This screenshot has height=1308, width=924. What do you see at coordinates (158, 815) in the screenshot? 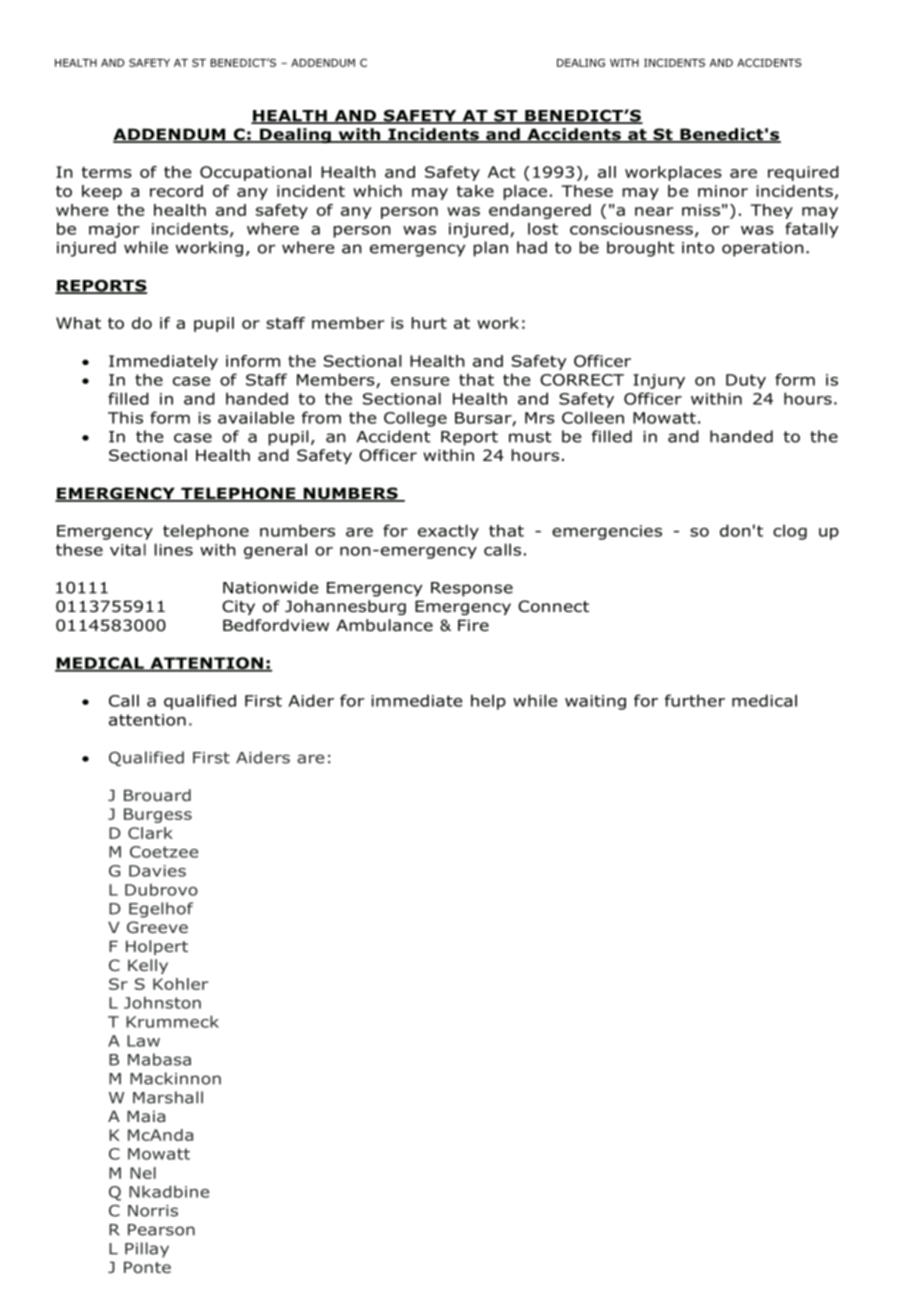
I see `Burgess` at bounding box center [158, 815].
